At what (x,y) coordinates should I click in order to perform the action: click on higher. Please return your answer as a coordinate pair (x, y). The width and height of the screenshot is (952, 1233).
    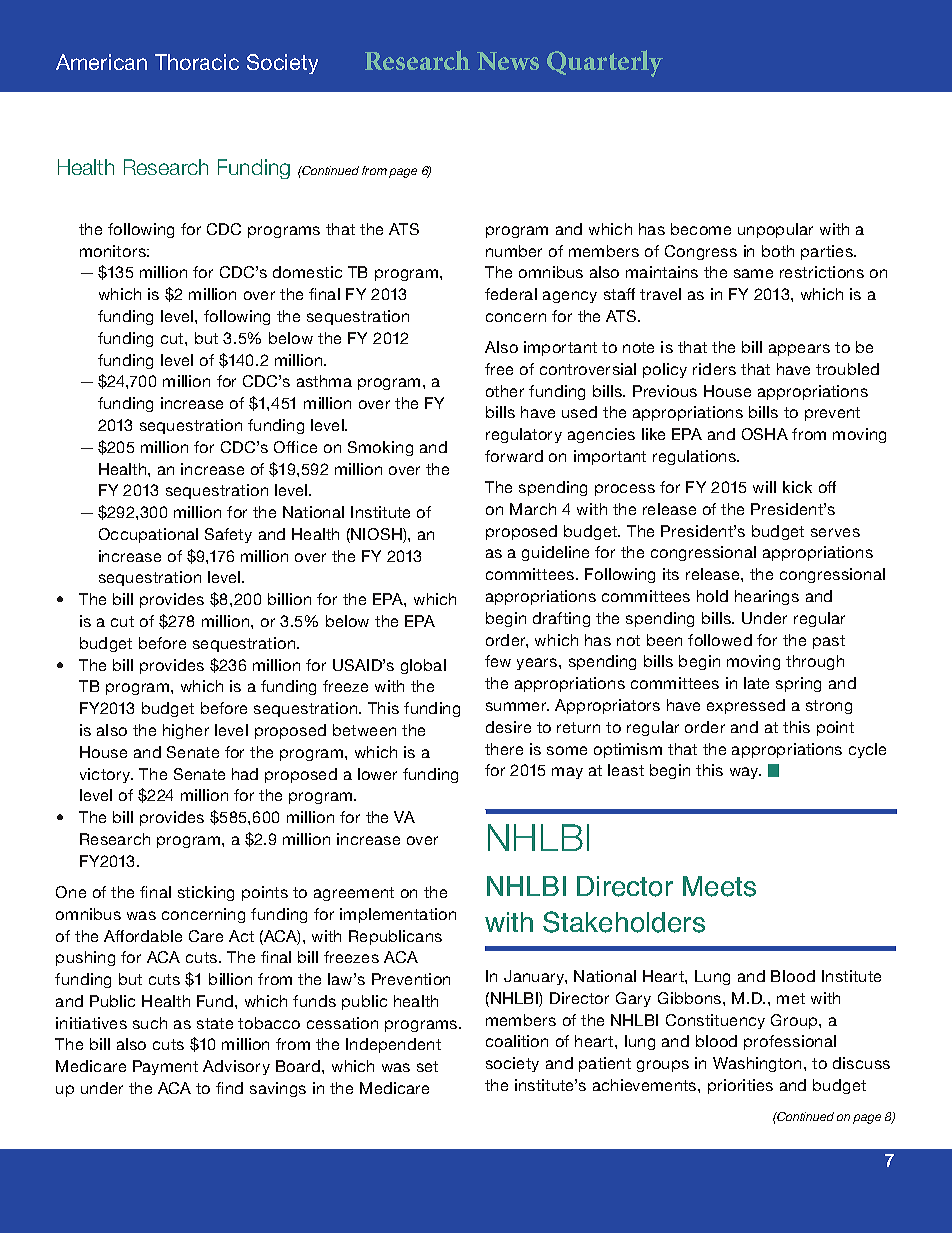
    Looking at the image, I should click on (186, 731).
